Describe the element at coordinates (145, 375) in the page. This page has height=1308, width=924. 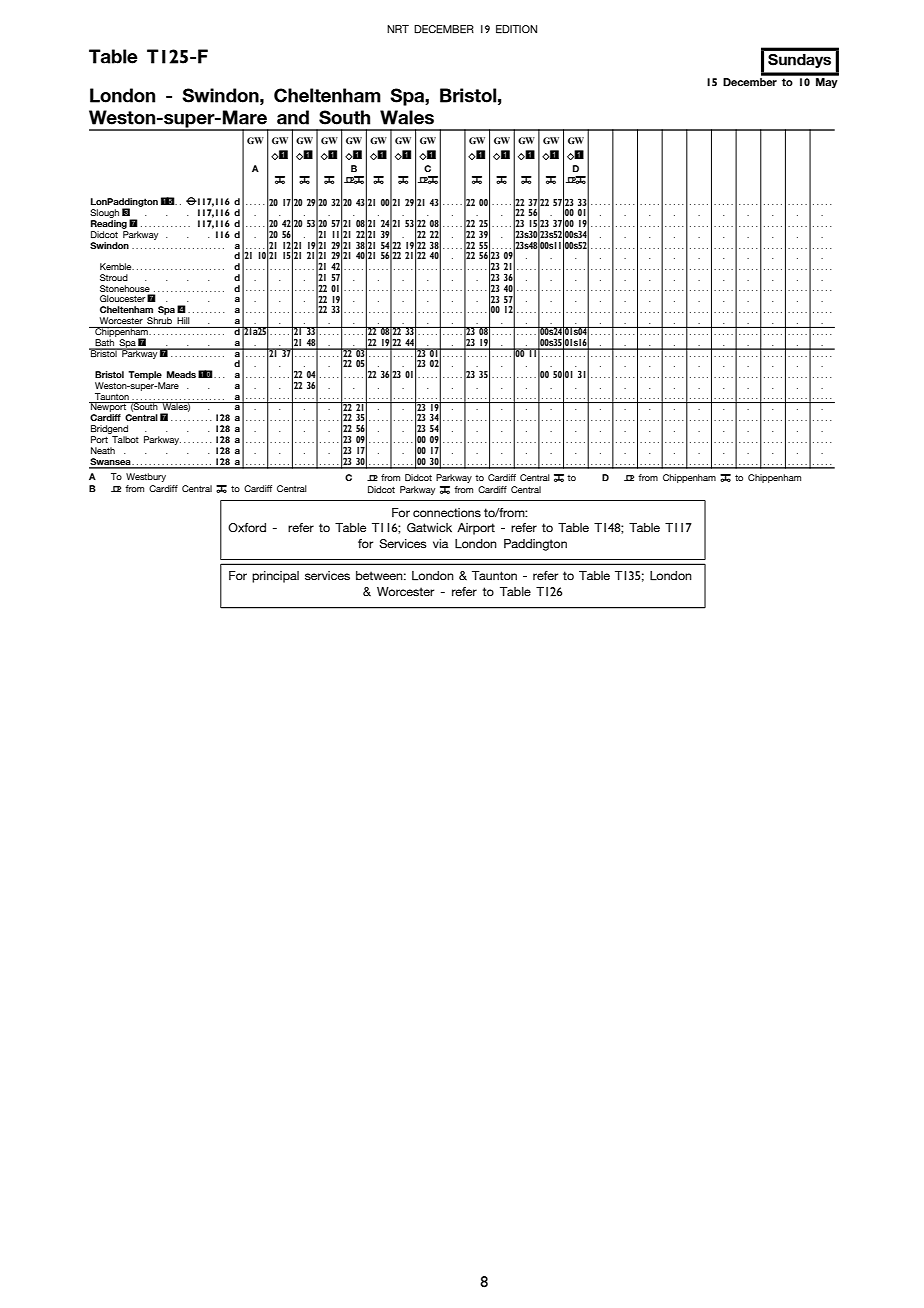
I see `Temple` at that location.
